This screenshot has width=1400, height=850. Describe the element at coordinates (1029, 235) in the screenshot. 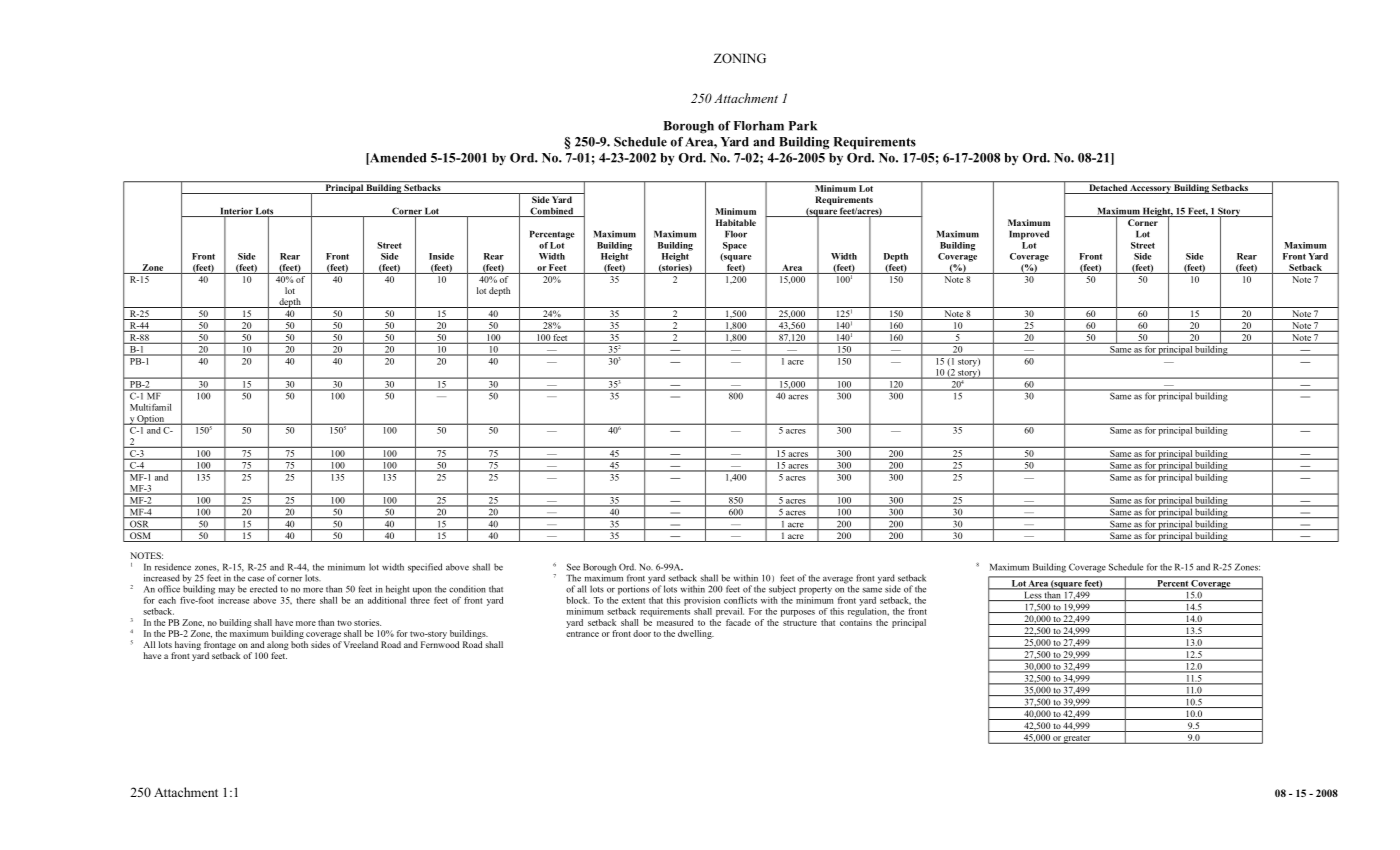

I see `Improved` at that location.
